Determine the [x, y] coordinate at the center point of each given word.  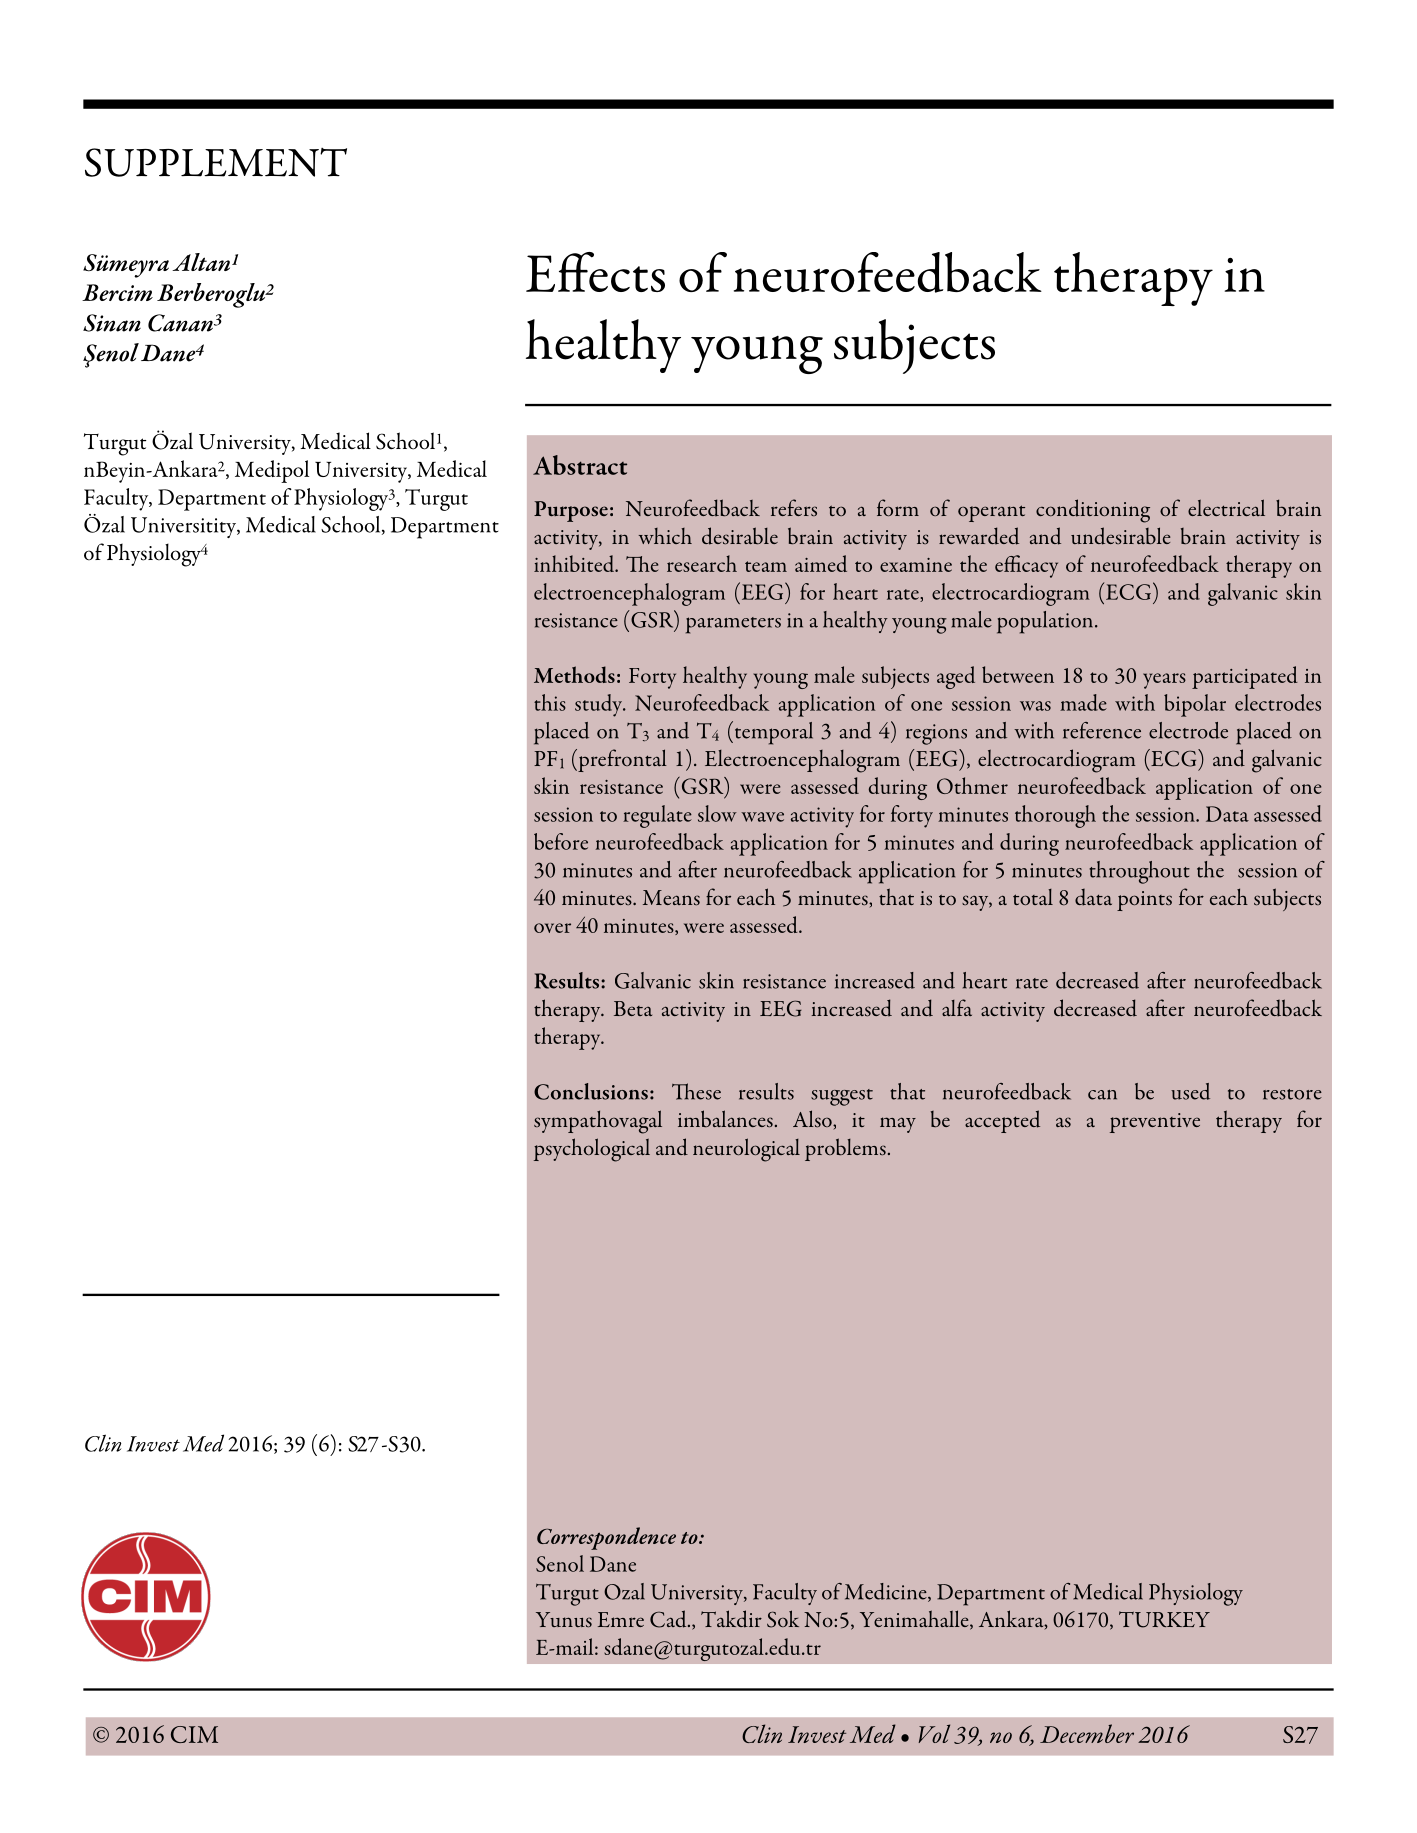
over [552, 928]
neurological [746, 1150]
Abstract [580, 465]
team [766, 566]
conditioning [1093, 511]
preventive [1155, 1123]
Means [671, 898]
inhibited [575, 563]
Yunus [564, 1620]
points [1144, 901]
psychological [592, 1150]
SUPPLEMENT [216, 162]
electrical [1226, 507]
